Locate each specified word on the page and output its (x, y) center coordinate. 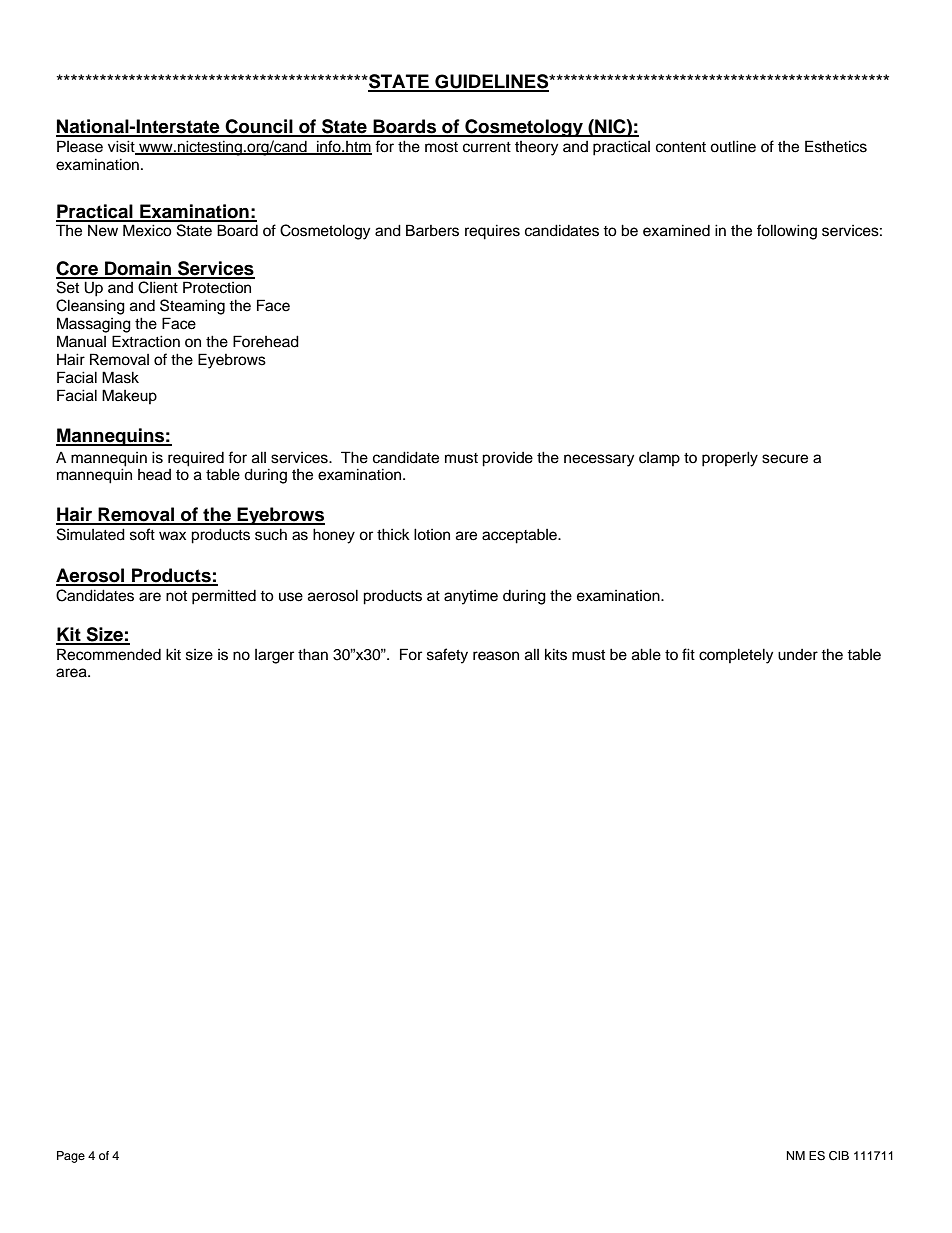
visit (122, 147)
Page (71, 1157)
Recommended (109, 654)
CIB (839, 1156)
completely (736, 656)
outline (733, 146)
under (798, 655)
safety (447, 656)
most (441, 147)
